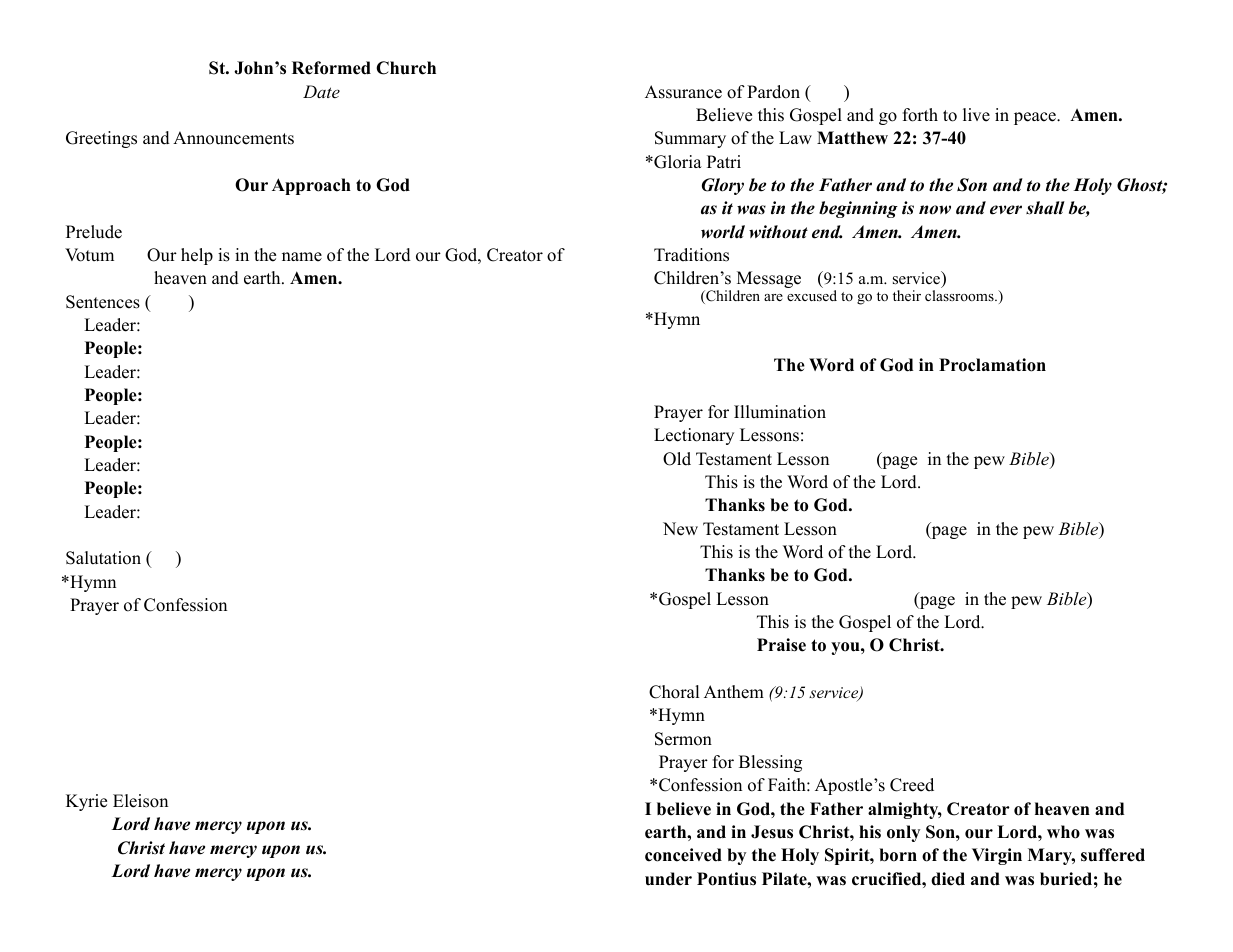 The width and height of the screenshot is (1233, 952). What do you see at coordinates (976, 115) in the screenshot?
I see `live` at bounding box center [976, 115].
